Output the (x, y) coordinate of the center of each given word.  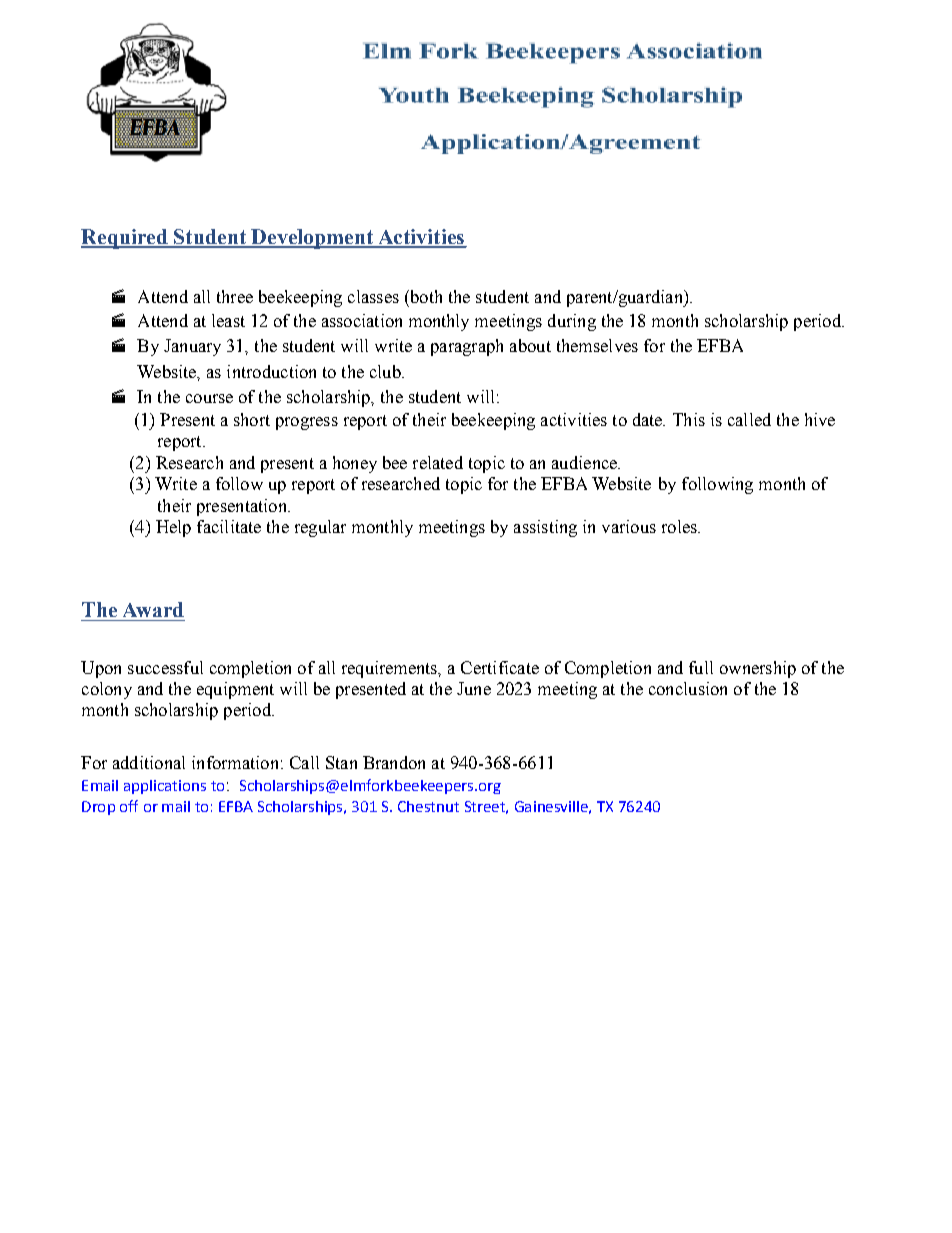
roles (680, 526)
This (689, 419)
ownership (758, 669)
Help (173, 528)
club (386, 371)
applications (165, 787)
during (572, 322)
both (425, 296)
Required (125, 239)
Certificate (500, 667)
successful (165, 667)
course (209, 398)
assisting (545, 528)
